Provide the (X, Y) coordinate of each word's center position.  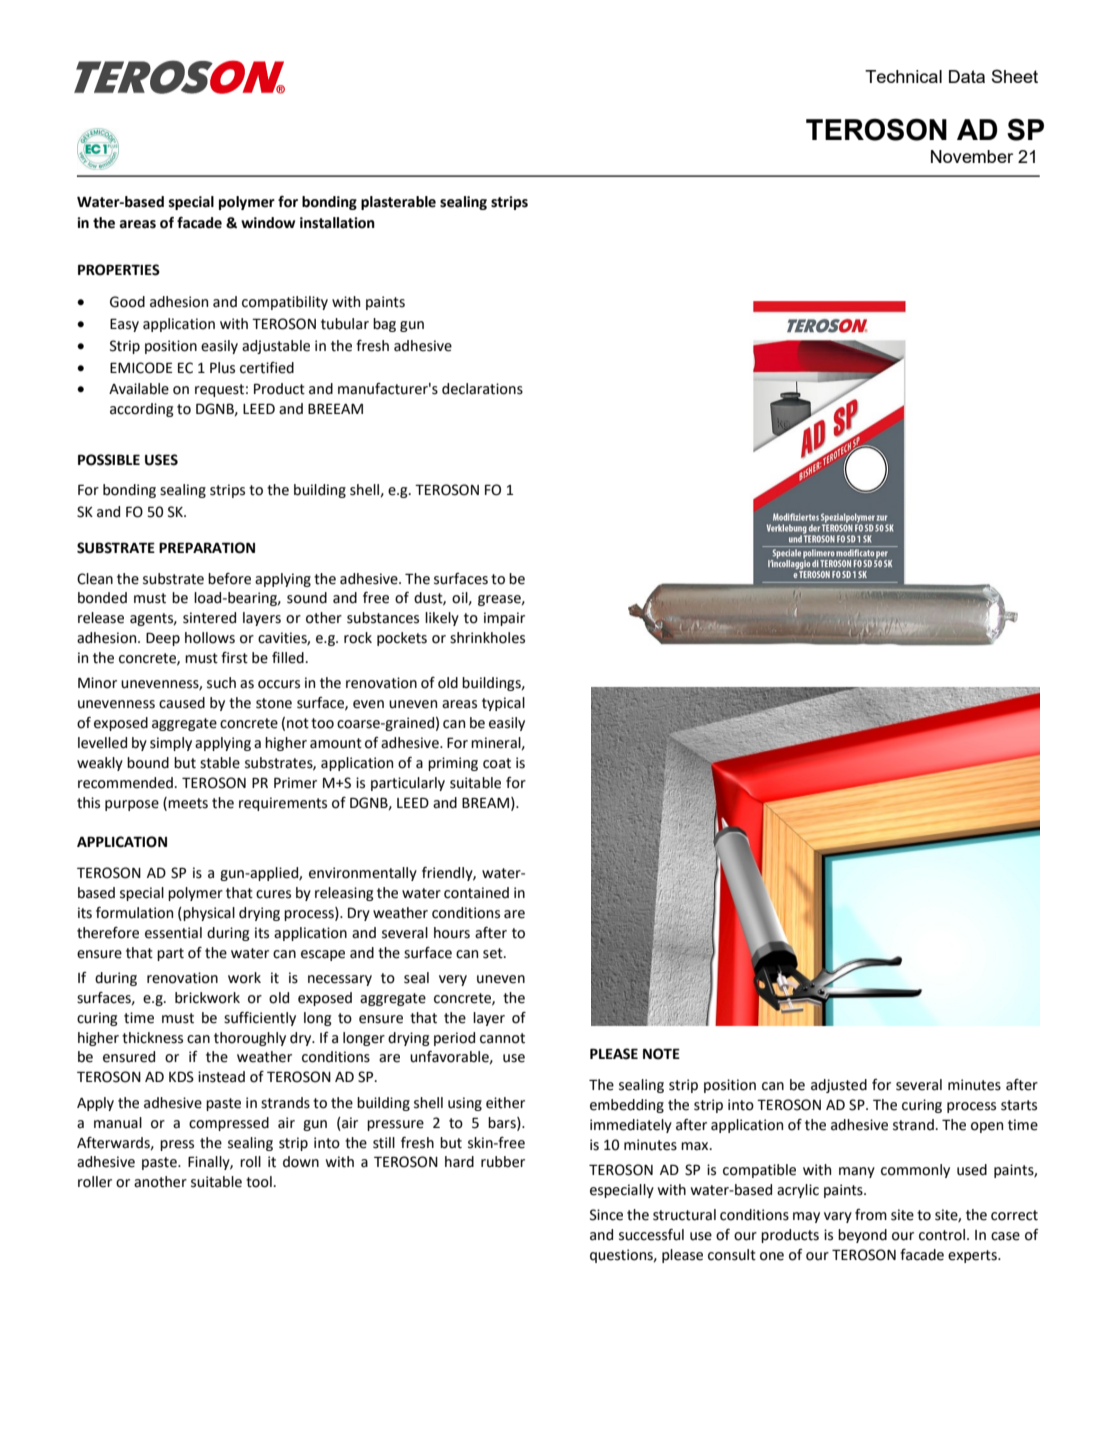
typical (503, 704)
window (268, 223)
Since (606, 1215)
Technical (903, 76)
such (221, 683)
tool (259, 1182)
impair (504, 619)
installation (337, 223)
